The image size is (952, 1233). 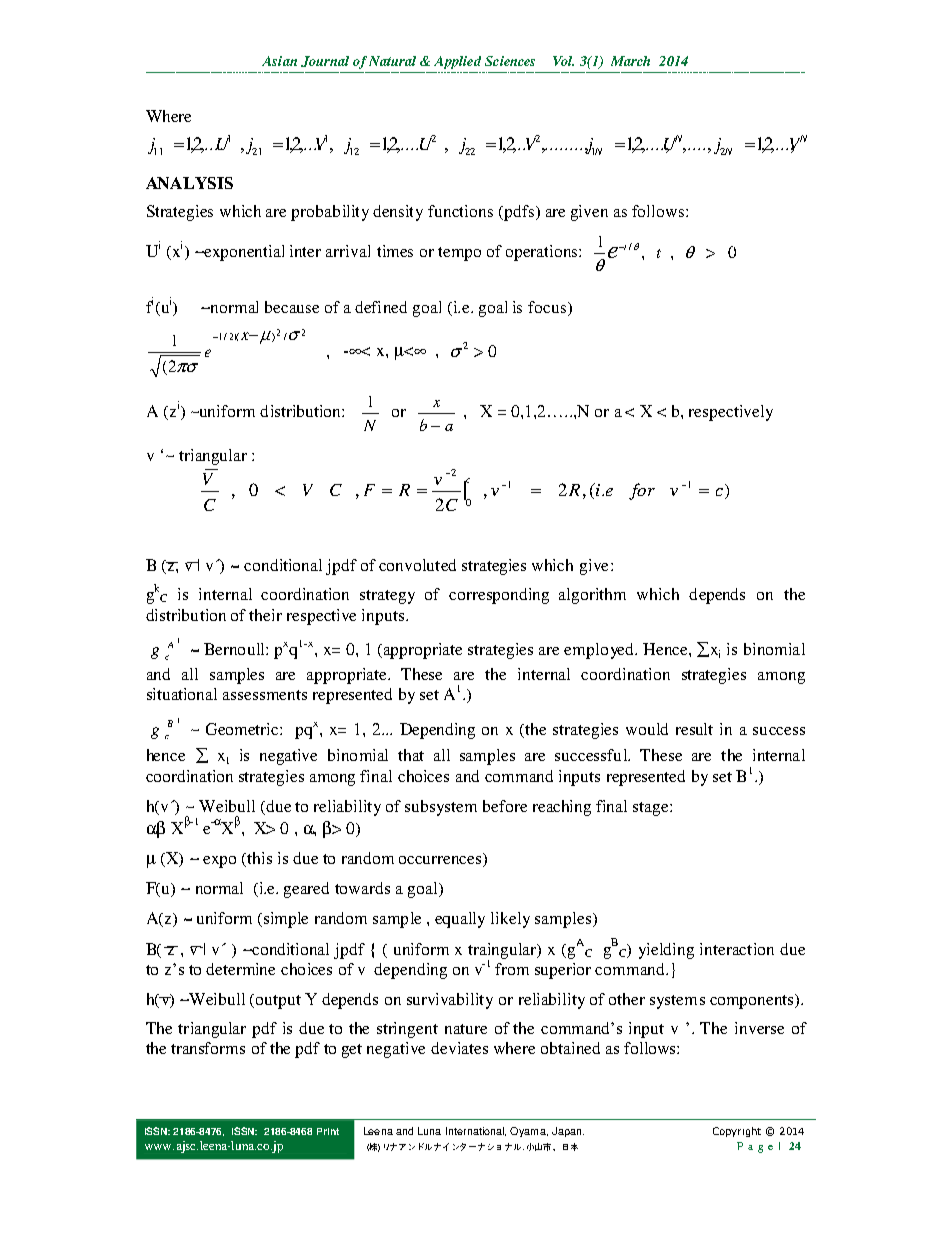 What do you see at coordinates (208, 1048) in the page?
I see `transforms` at bounding box center [208, 1048].
